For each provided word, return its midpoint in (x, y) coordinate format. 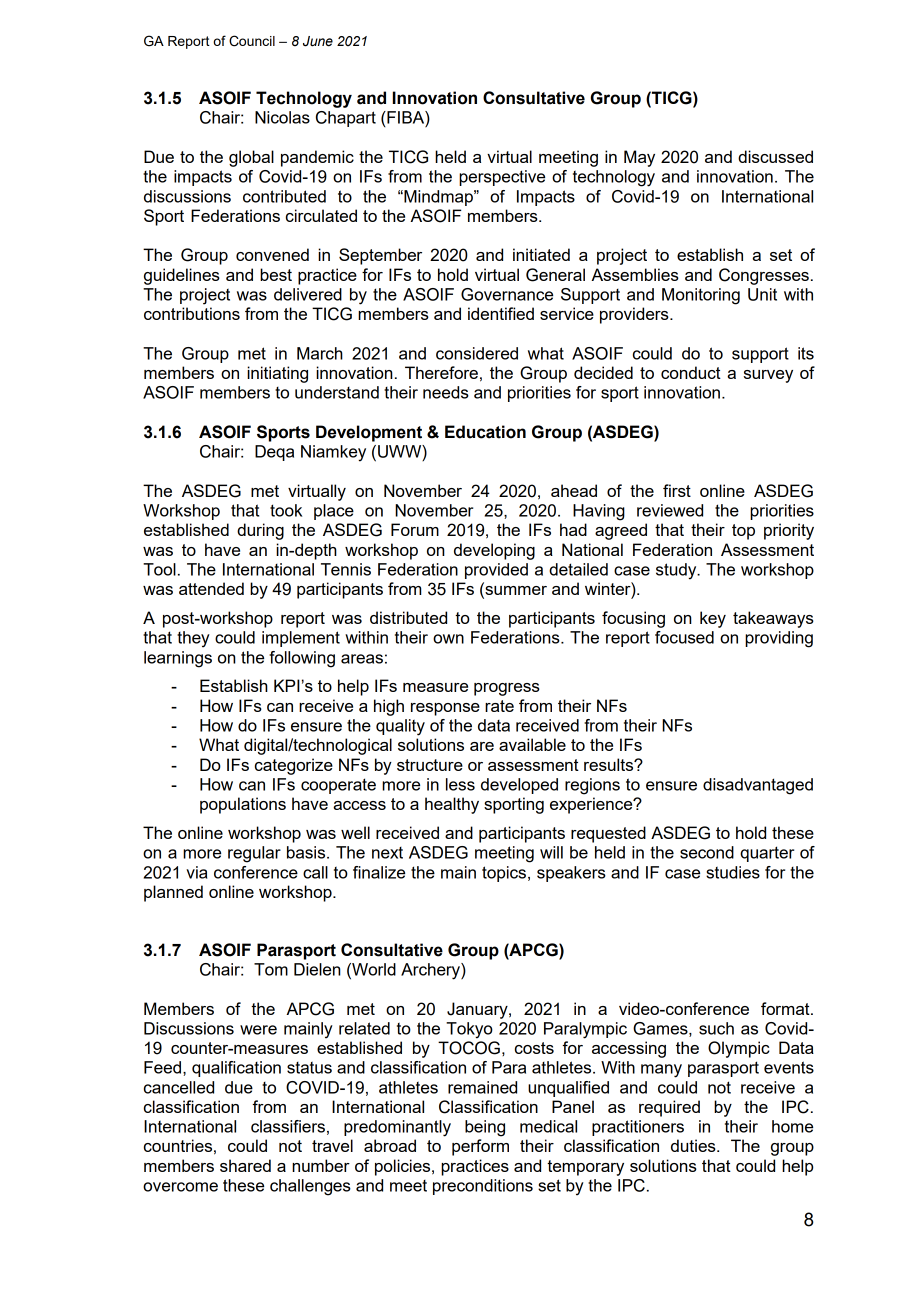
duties (694, 1145)
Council (252, 41)
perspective (502, 178)
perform (480, 1147)
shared (245, 1165)
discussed (775, 156)
